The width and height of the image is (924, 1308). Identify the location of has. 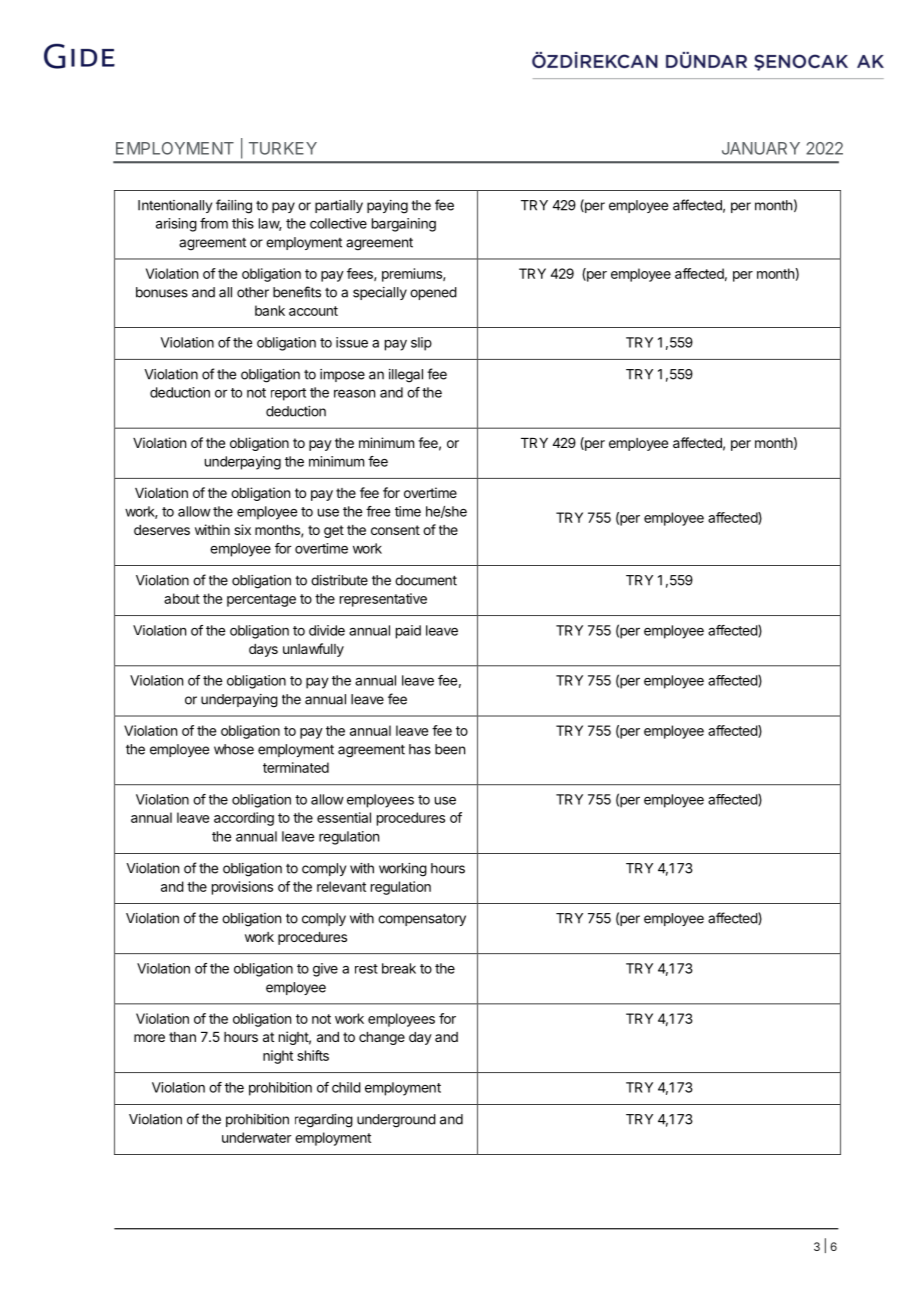
(420, 749).
